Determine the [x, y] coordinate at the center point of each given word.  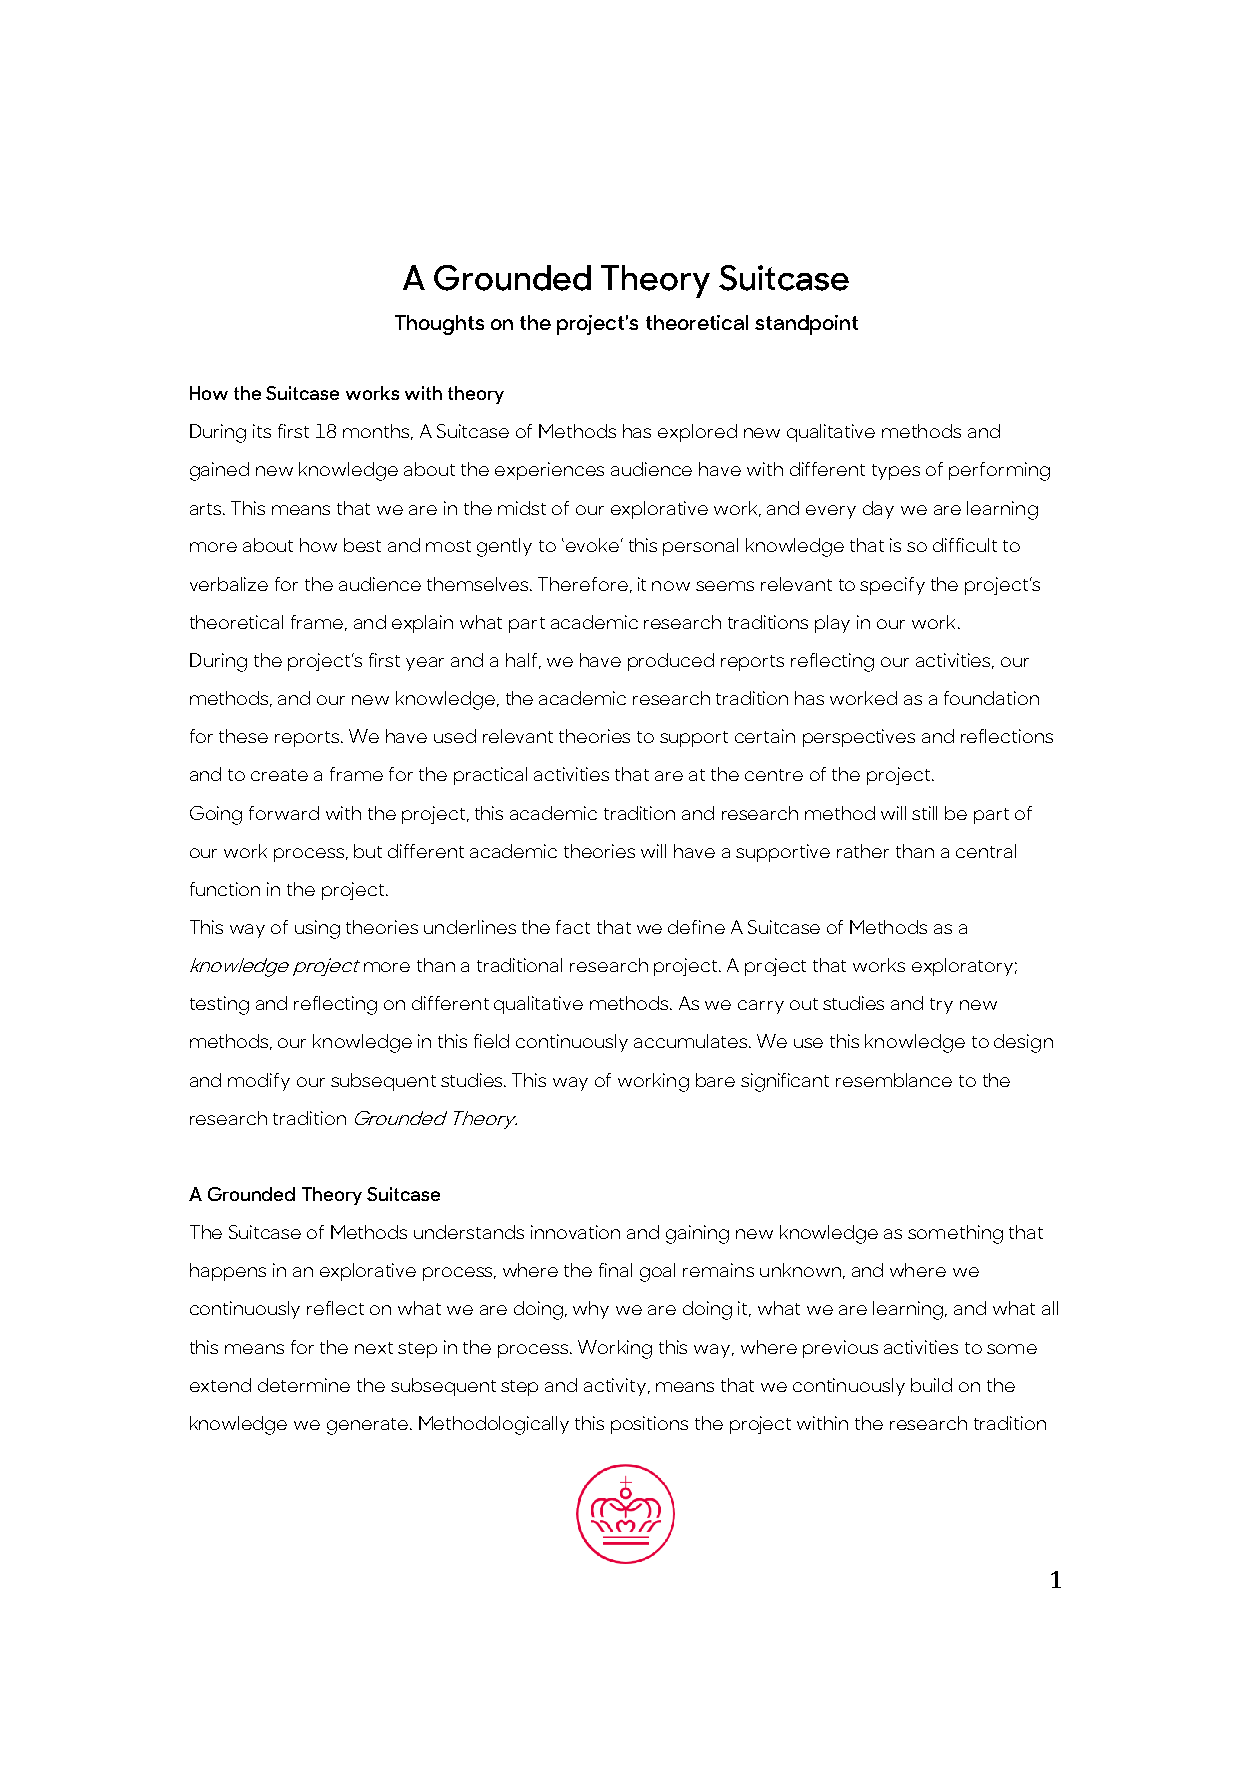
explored [697, 433]
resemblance [894, 1080]
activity [616, 1387]
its [262, 431]
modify [259, 1082]
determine [304, 1385]
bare [715, 1080]
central [986, 851]
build [931, 1385]
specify [892, 586]
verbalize [229, 584]
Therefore [583, 584]
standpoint [806, 325]
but [368, 851]
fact [573, 927]
